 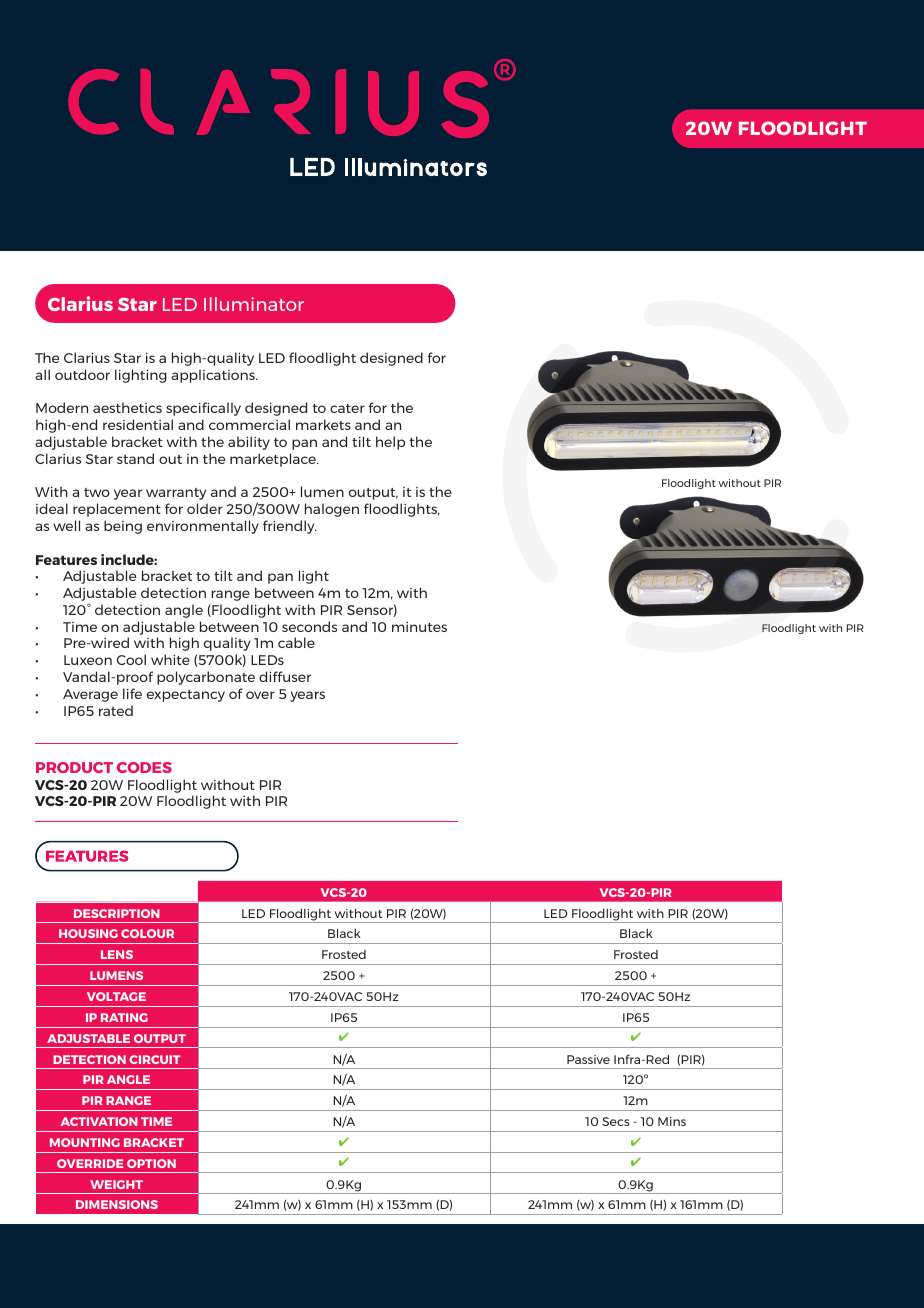 I want to click on Secs, so click(x=616, y=1121).
